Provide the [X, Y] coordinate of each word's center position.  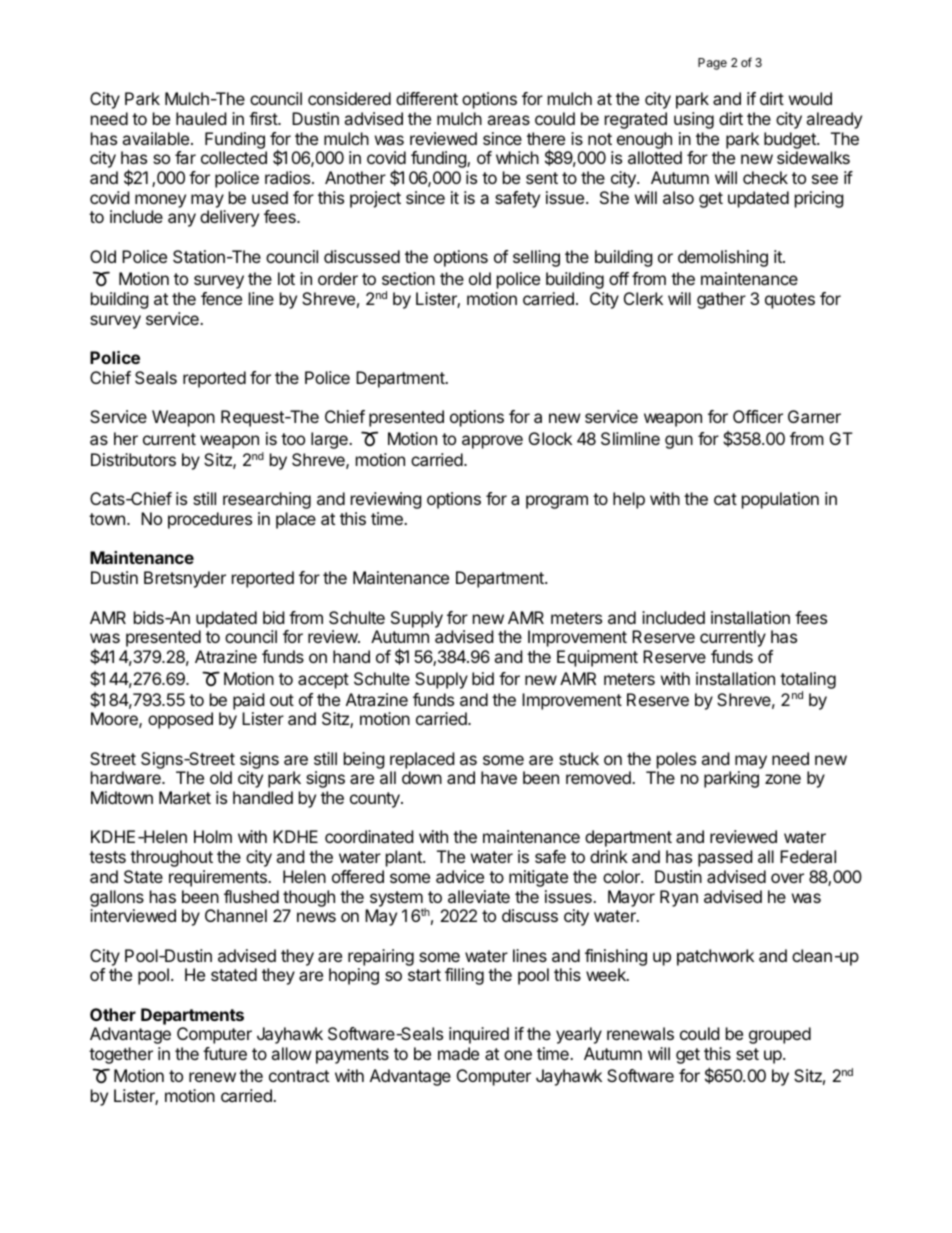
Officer [758, 416]
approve [492, 442]
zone [783, 779]
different [427, 98]
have [499, 777]
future [225, 1053]
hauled [201, 118]
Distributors [133, 459]
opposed [180, 720]
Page [712, 64]
